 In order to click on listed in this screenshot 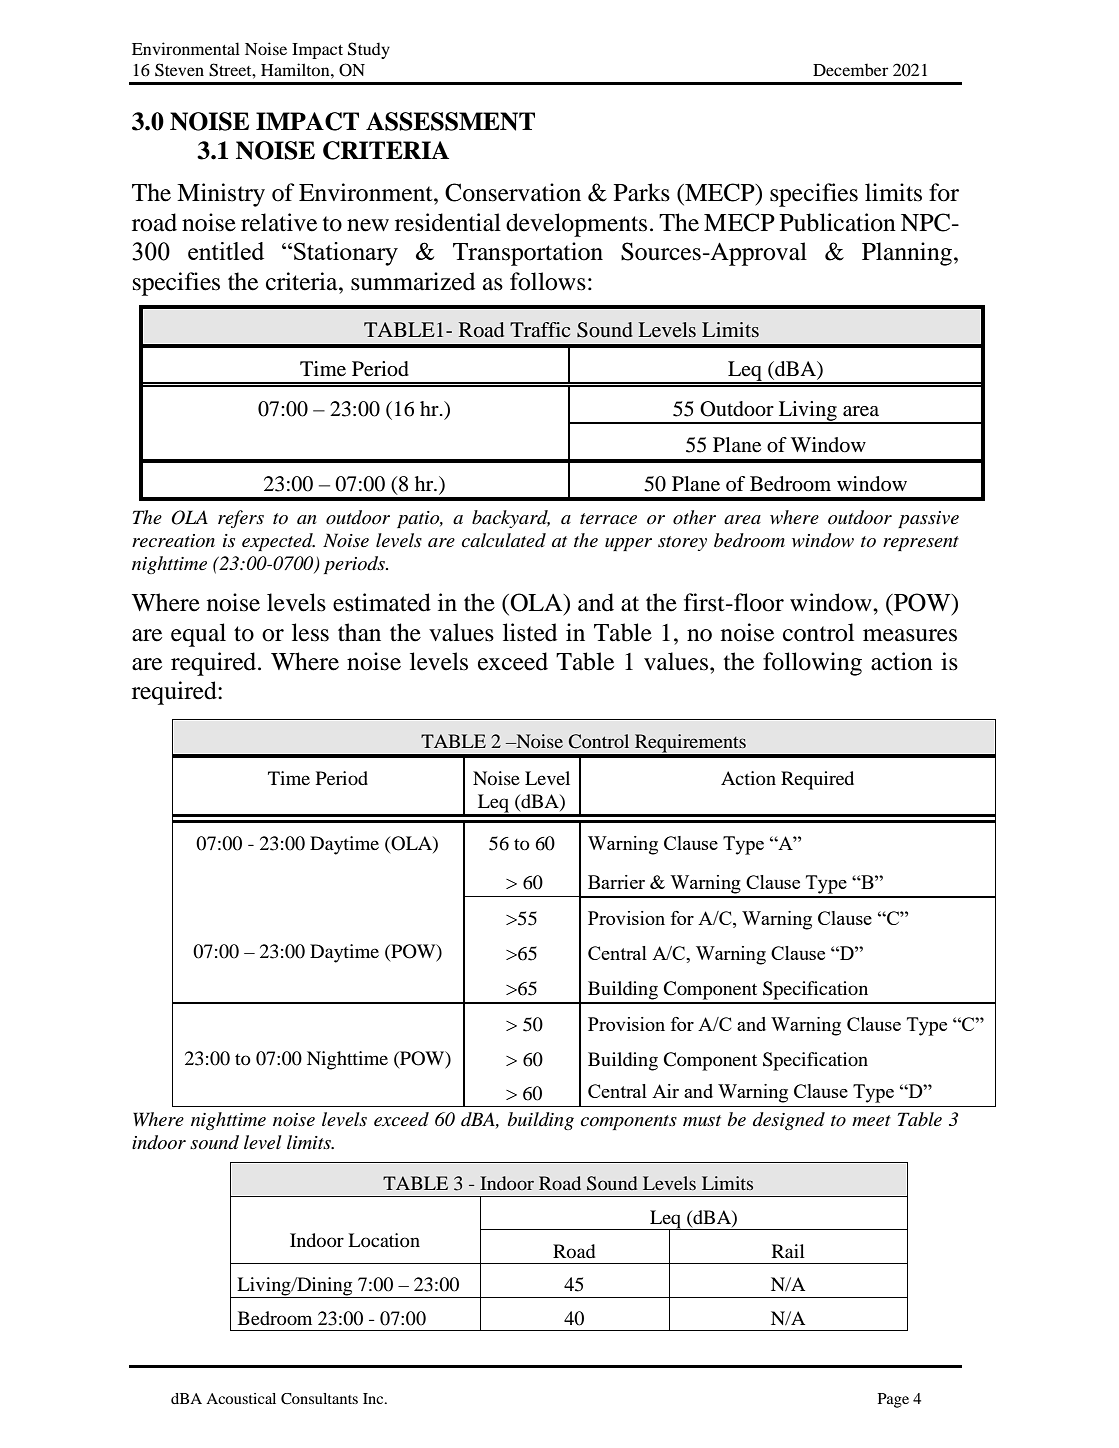, I will do `click(530, 632)`.
